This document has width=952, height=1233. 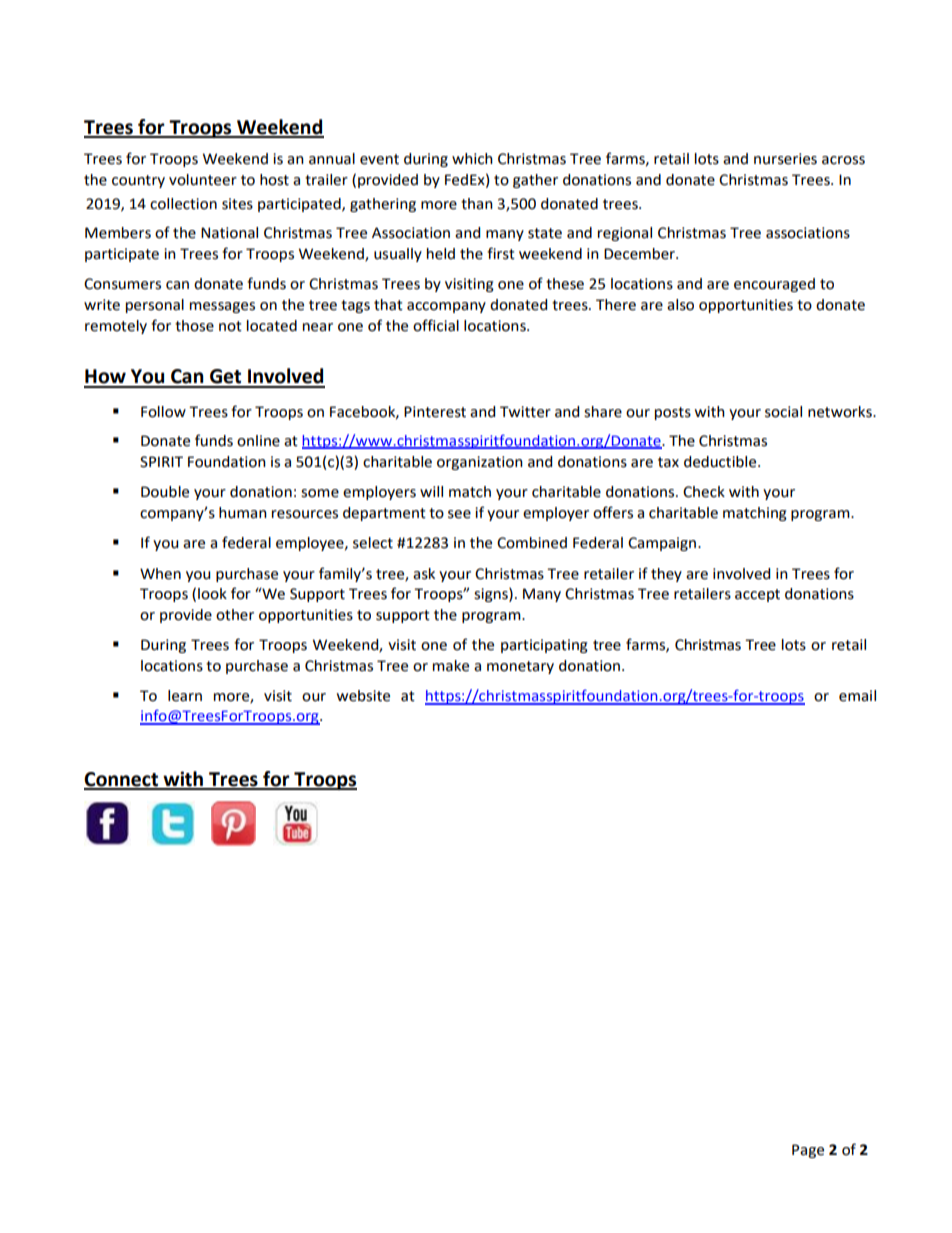 I want to click on see, so click(x=459, y=514).
